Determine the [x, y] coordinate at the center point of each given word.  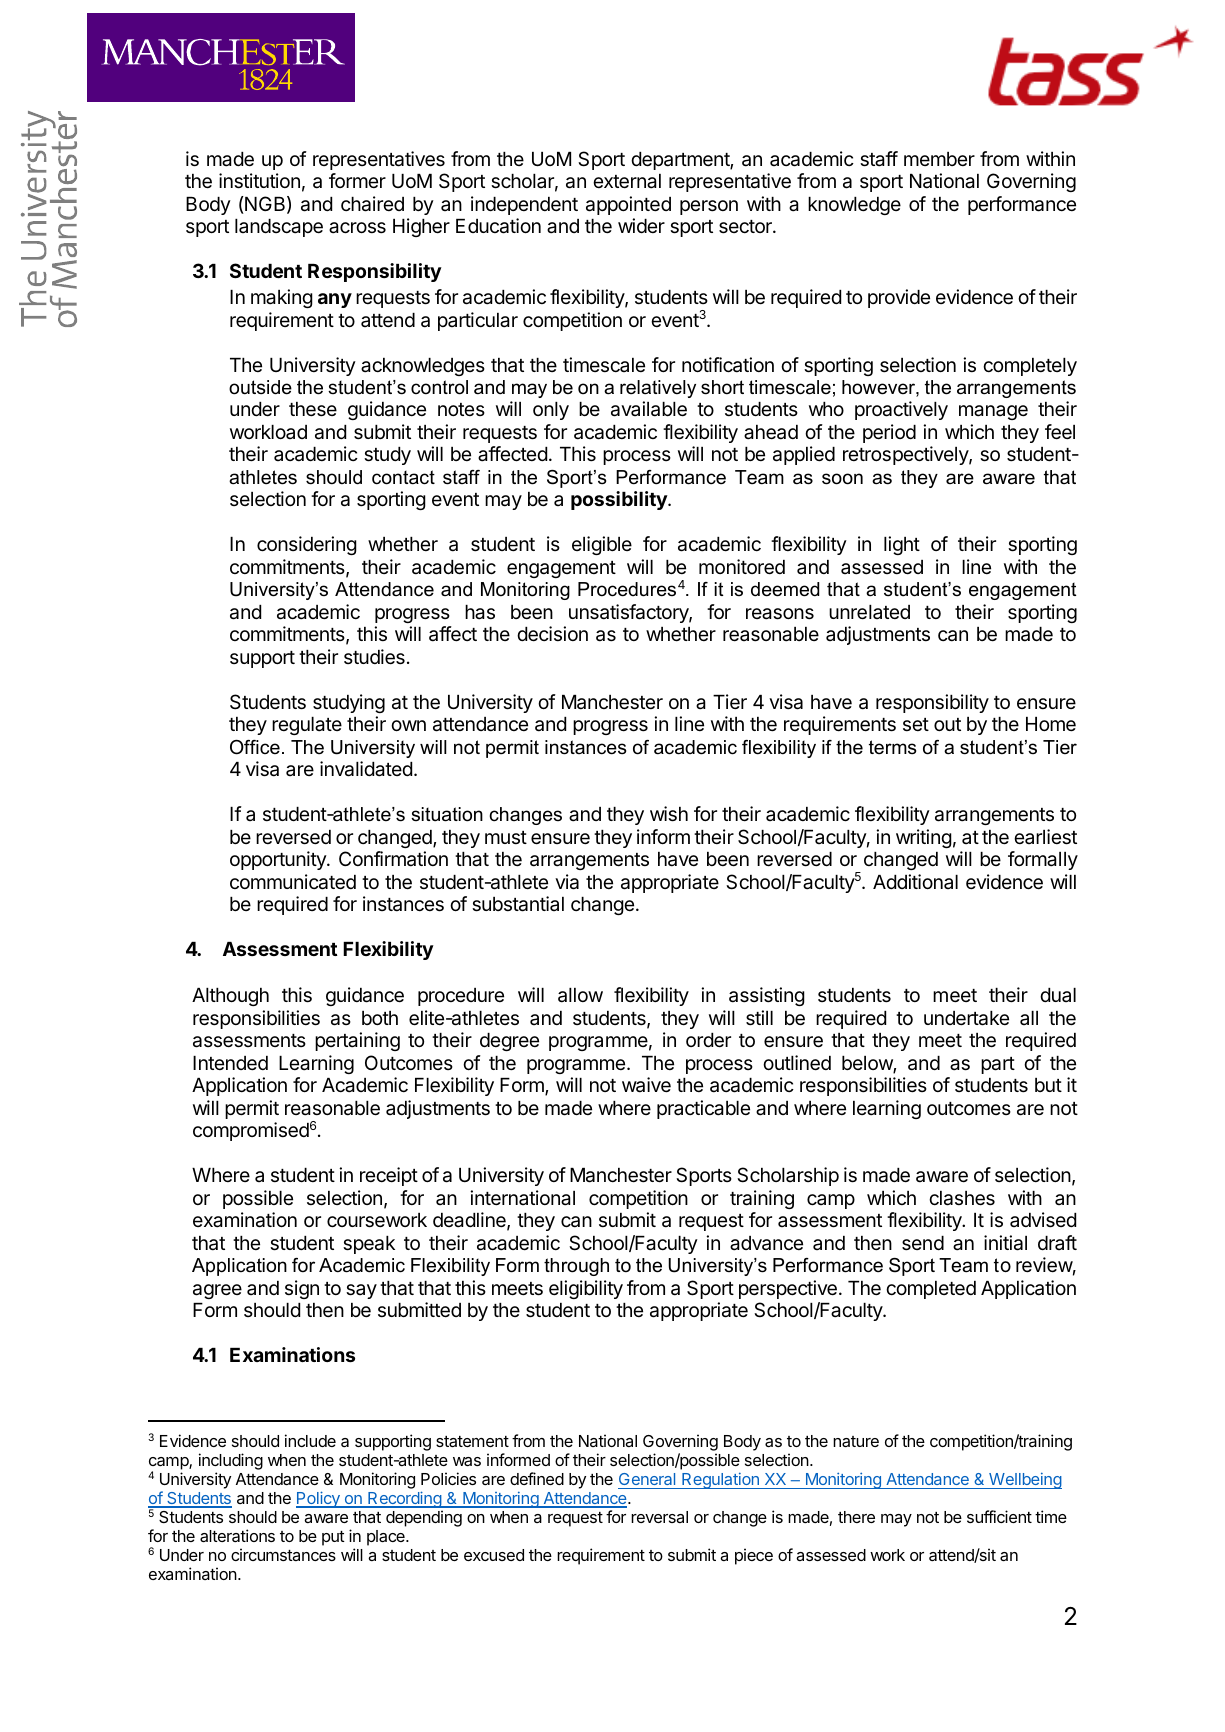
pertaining [357, 1041]
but [1048, 1085]
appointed [628, 205]
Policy [319, 1499]
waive [646, 1085]
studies [374, 657]
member [939, 159]
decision [552, 634]
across [357, 228]
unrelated [869, 612]
